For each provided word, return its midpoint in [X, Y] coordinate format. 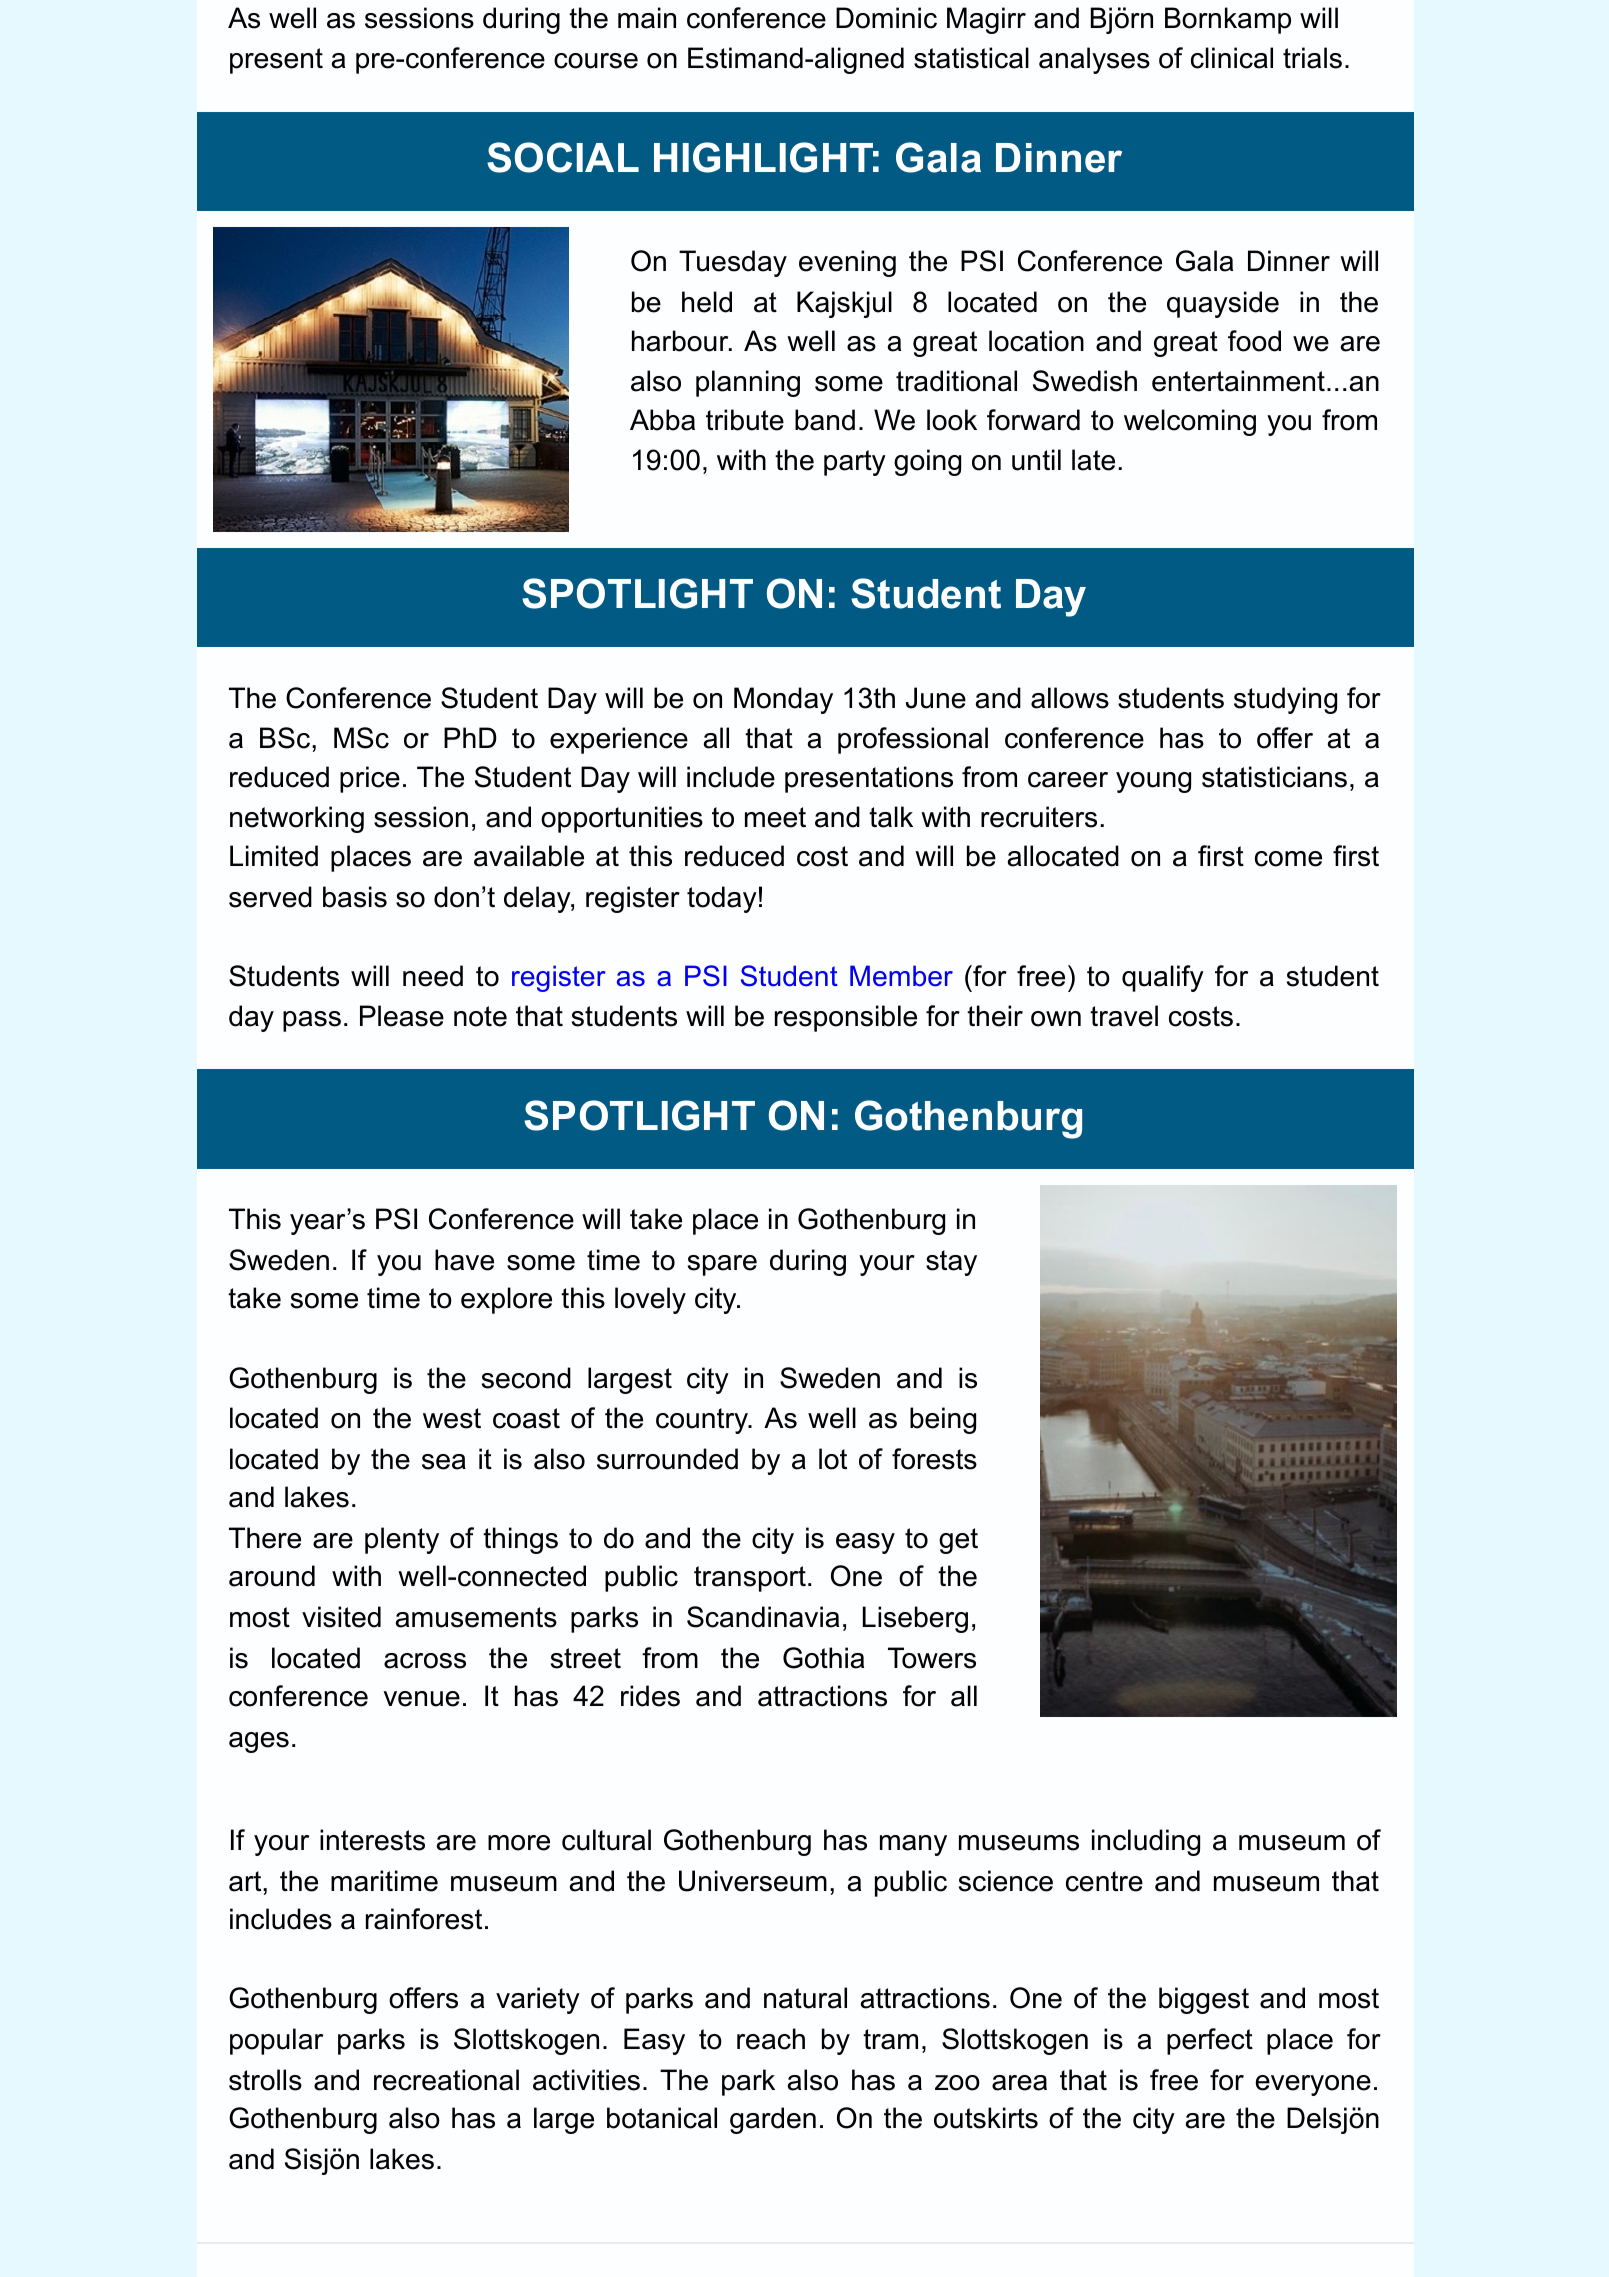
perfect [1210, 2041]
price [370, 779]
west [452, 1418]
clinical [1232, 58]
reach [771, 2039]
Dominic [886, 18]
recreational [446, 2080]
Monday [783, 700]
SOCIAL [563, 157]
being [943, 1420]
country [703, 1421]
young [1153, 782]
